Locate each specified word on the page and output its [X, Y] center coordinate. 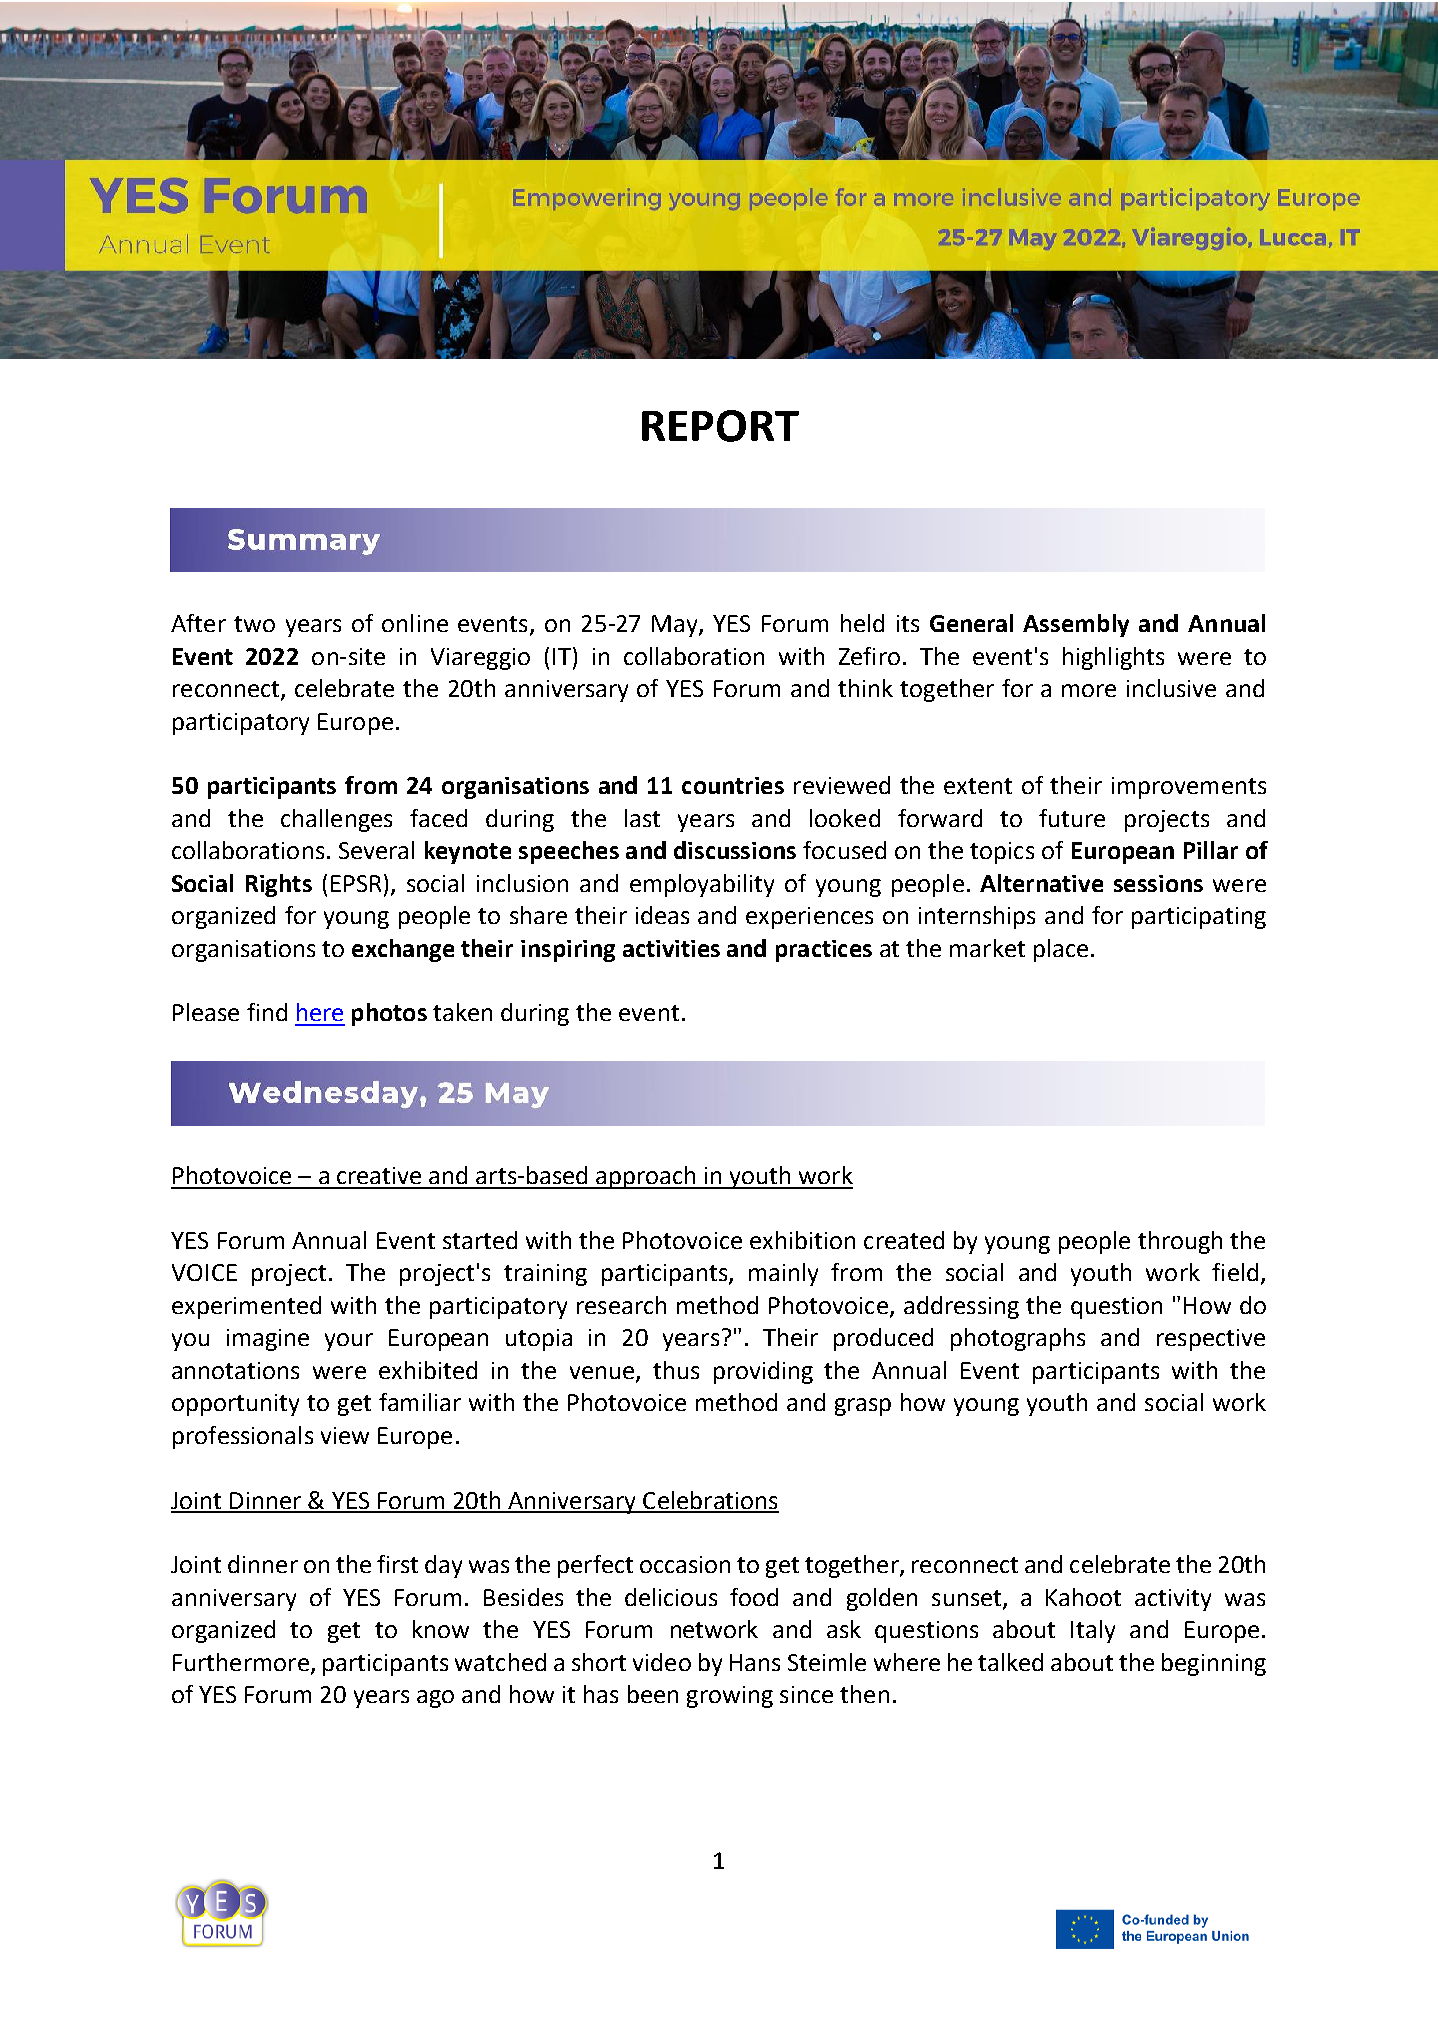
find [267, 1012]
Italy [1093, 1631]
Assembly [1076, 625]
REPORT [720, 426]
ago [435, 1699]
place [1061, 950]
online [415, 623]
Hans [755, 1662]
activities [671, 948]
